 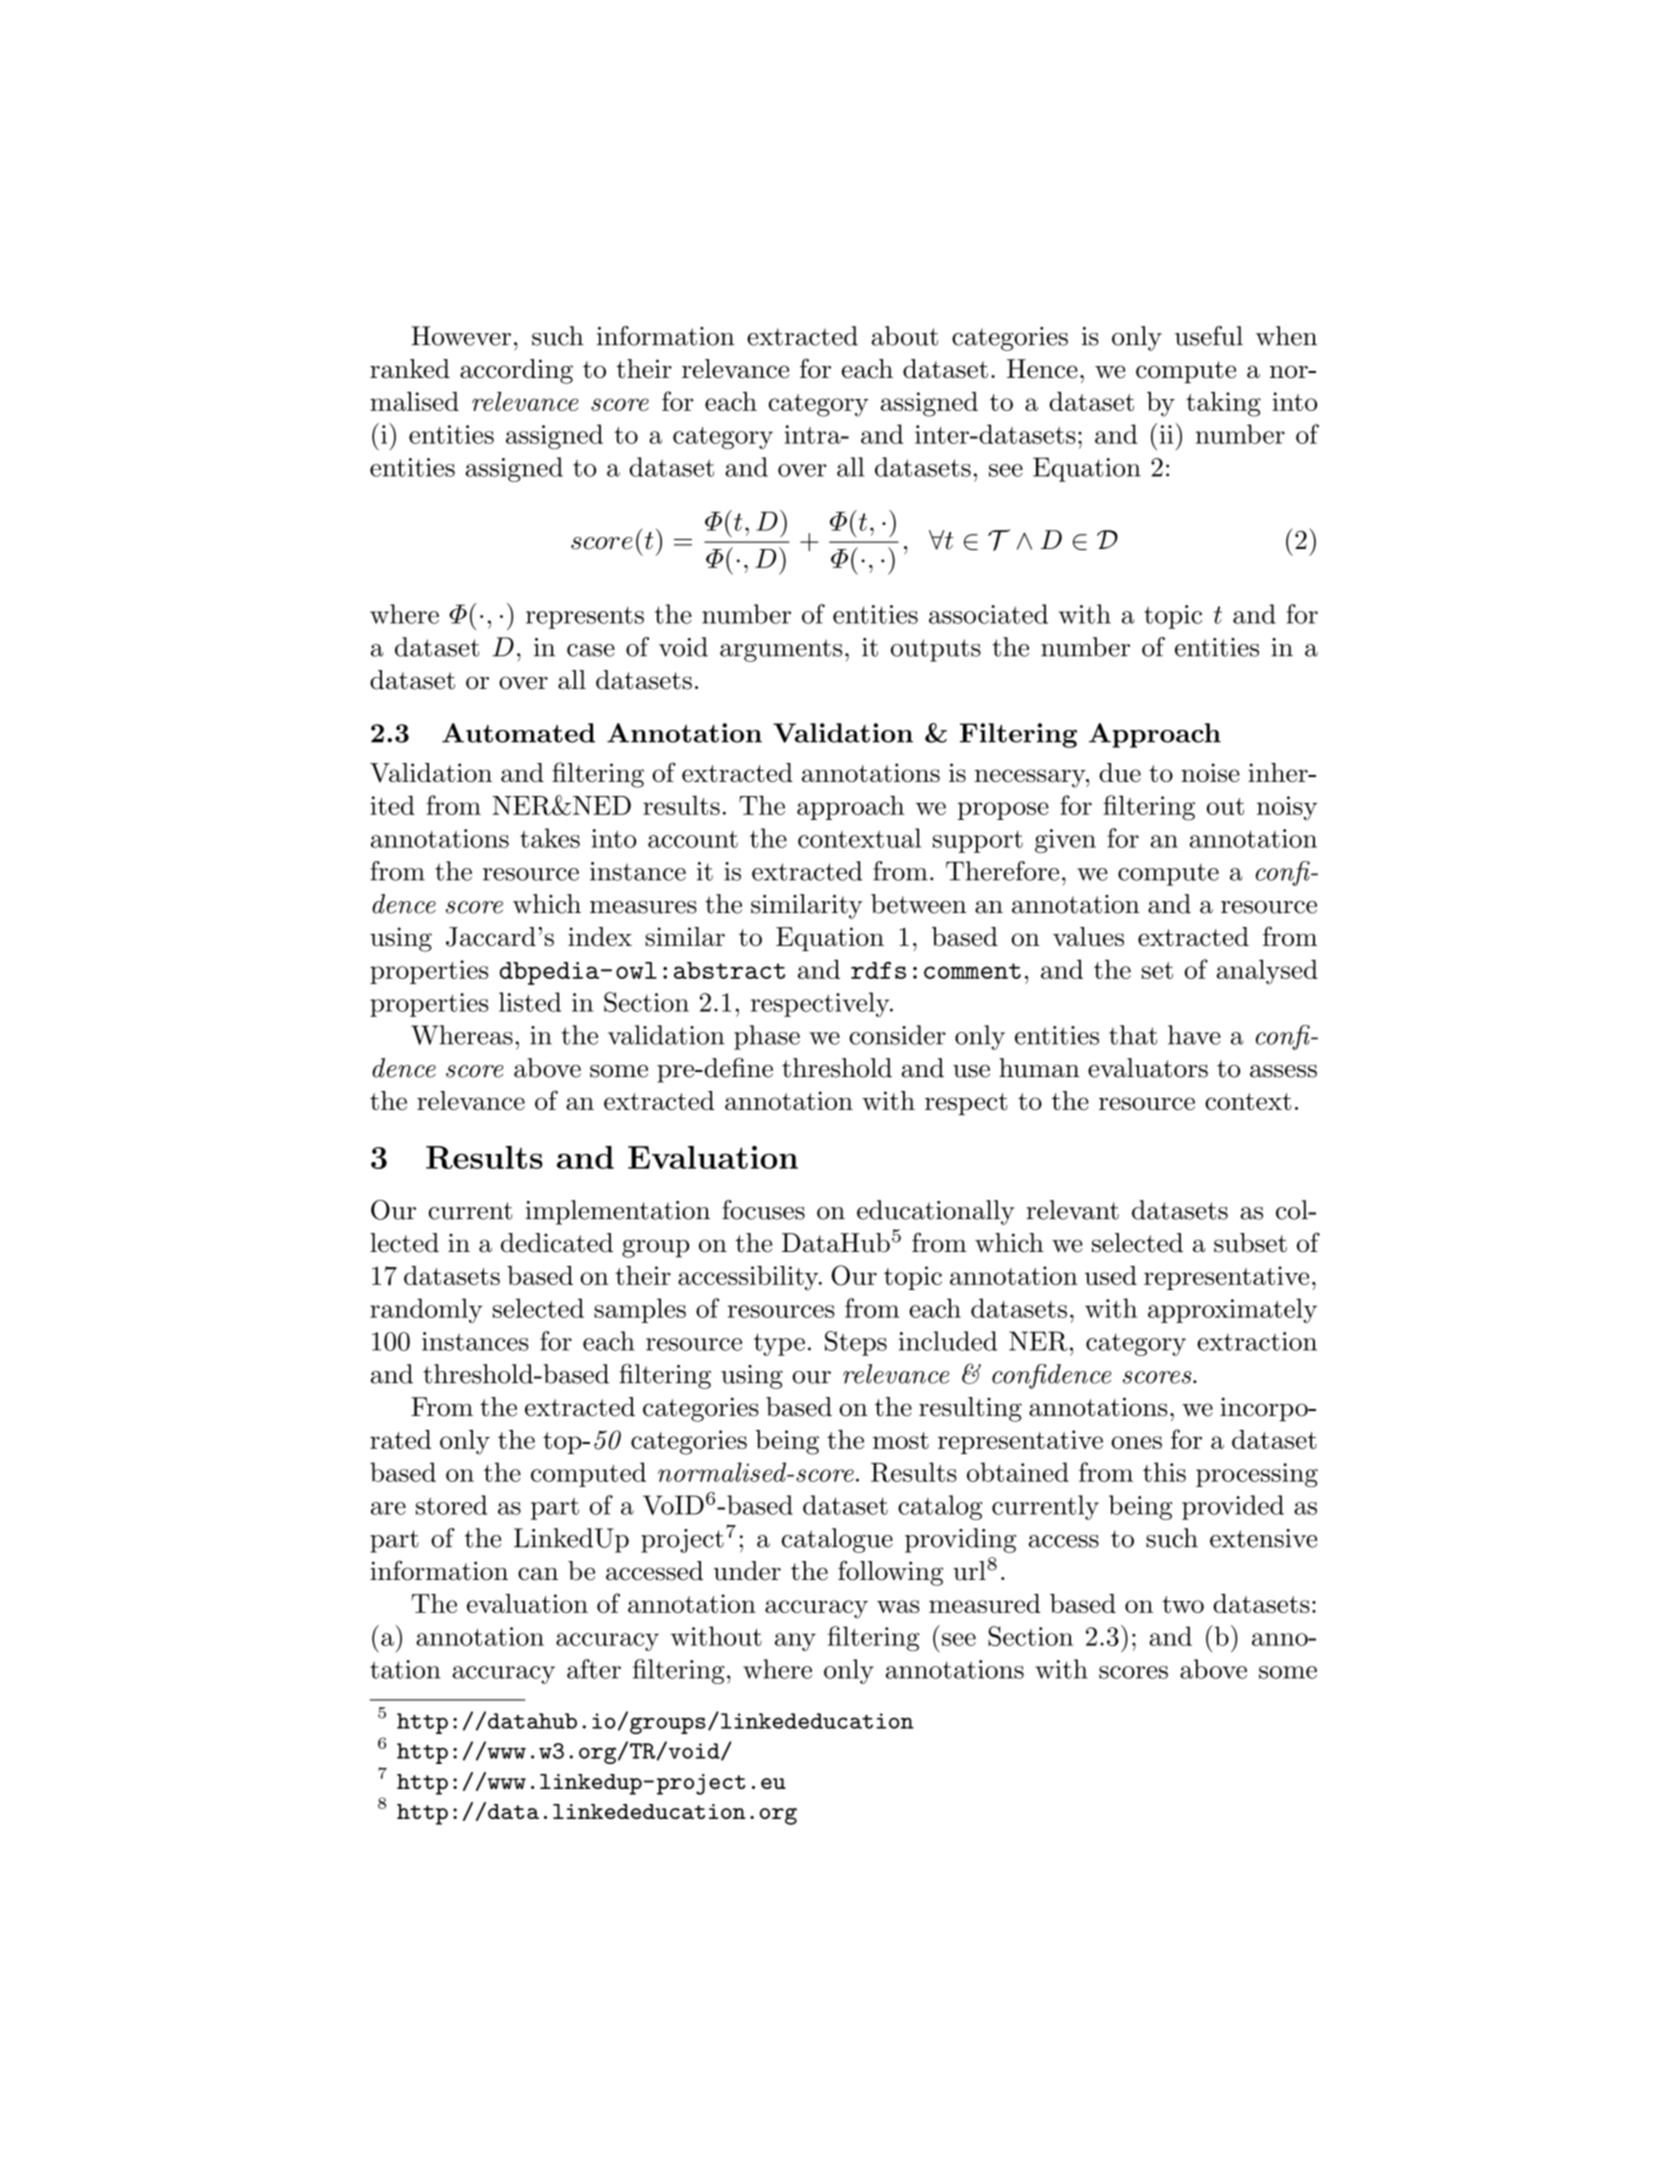 I want to click on noise, so click(x=1210, y=772).
